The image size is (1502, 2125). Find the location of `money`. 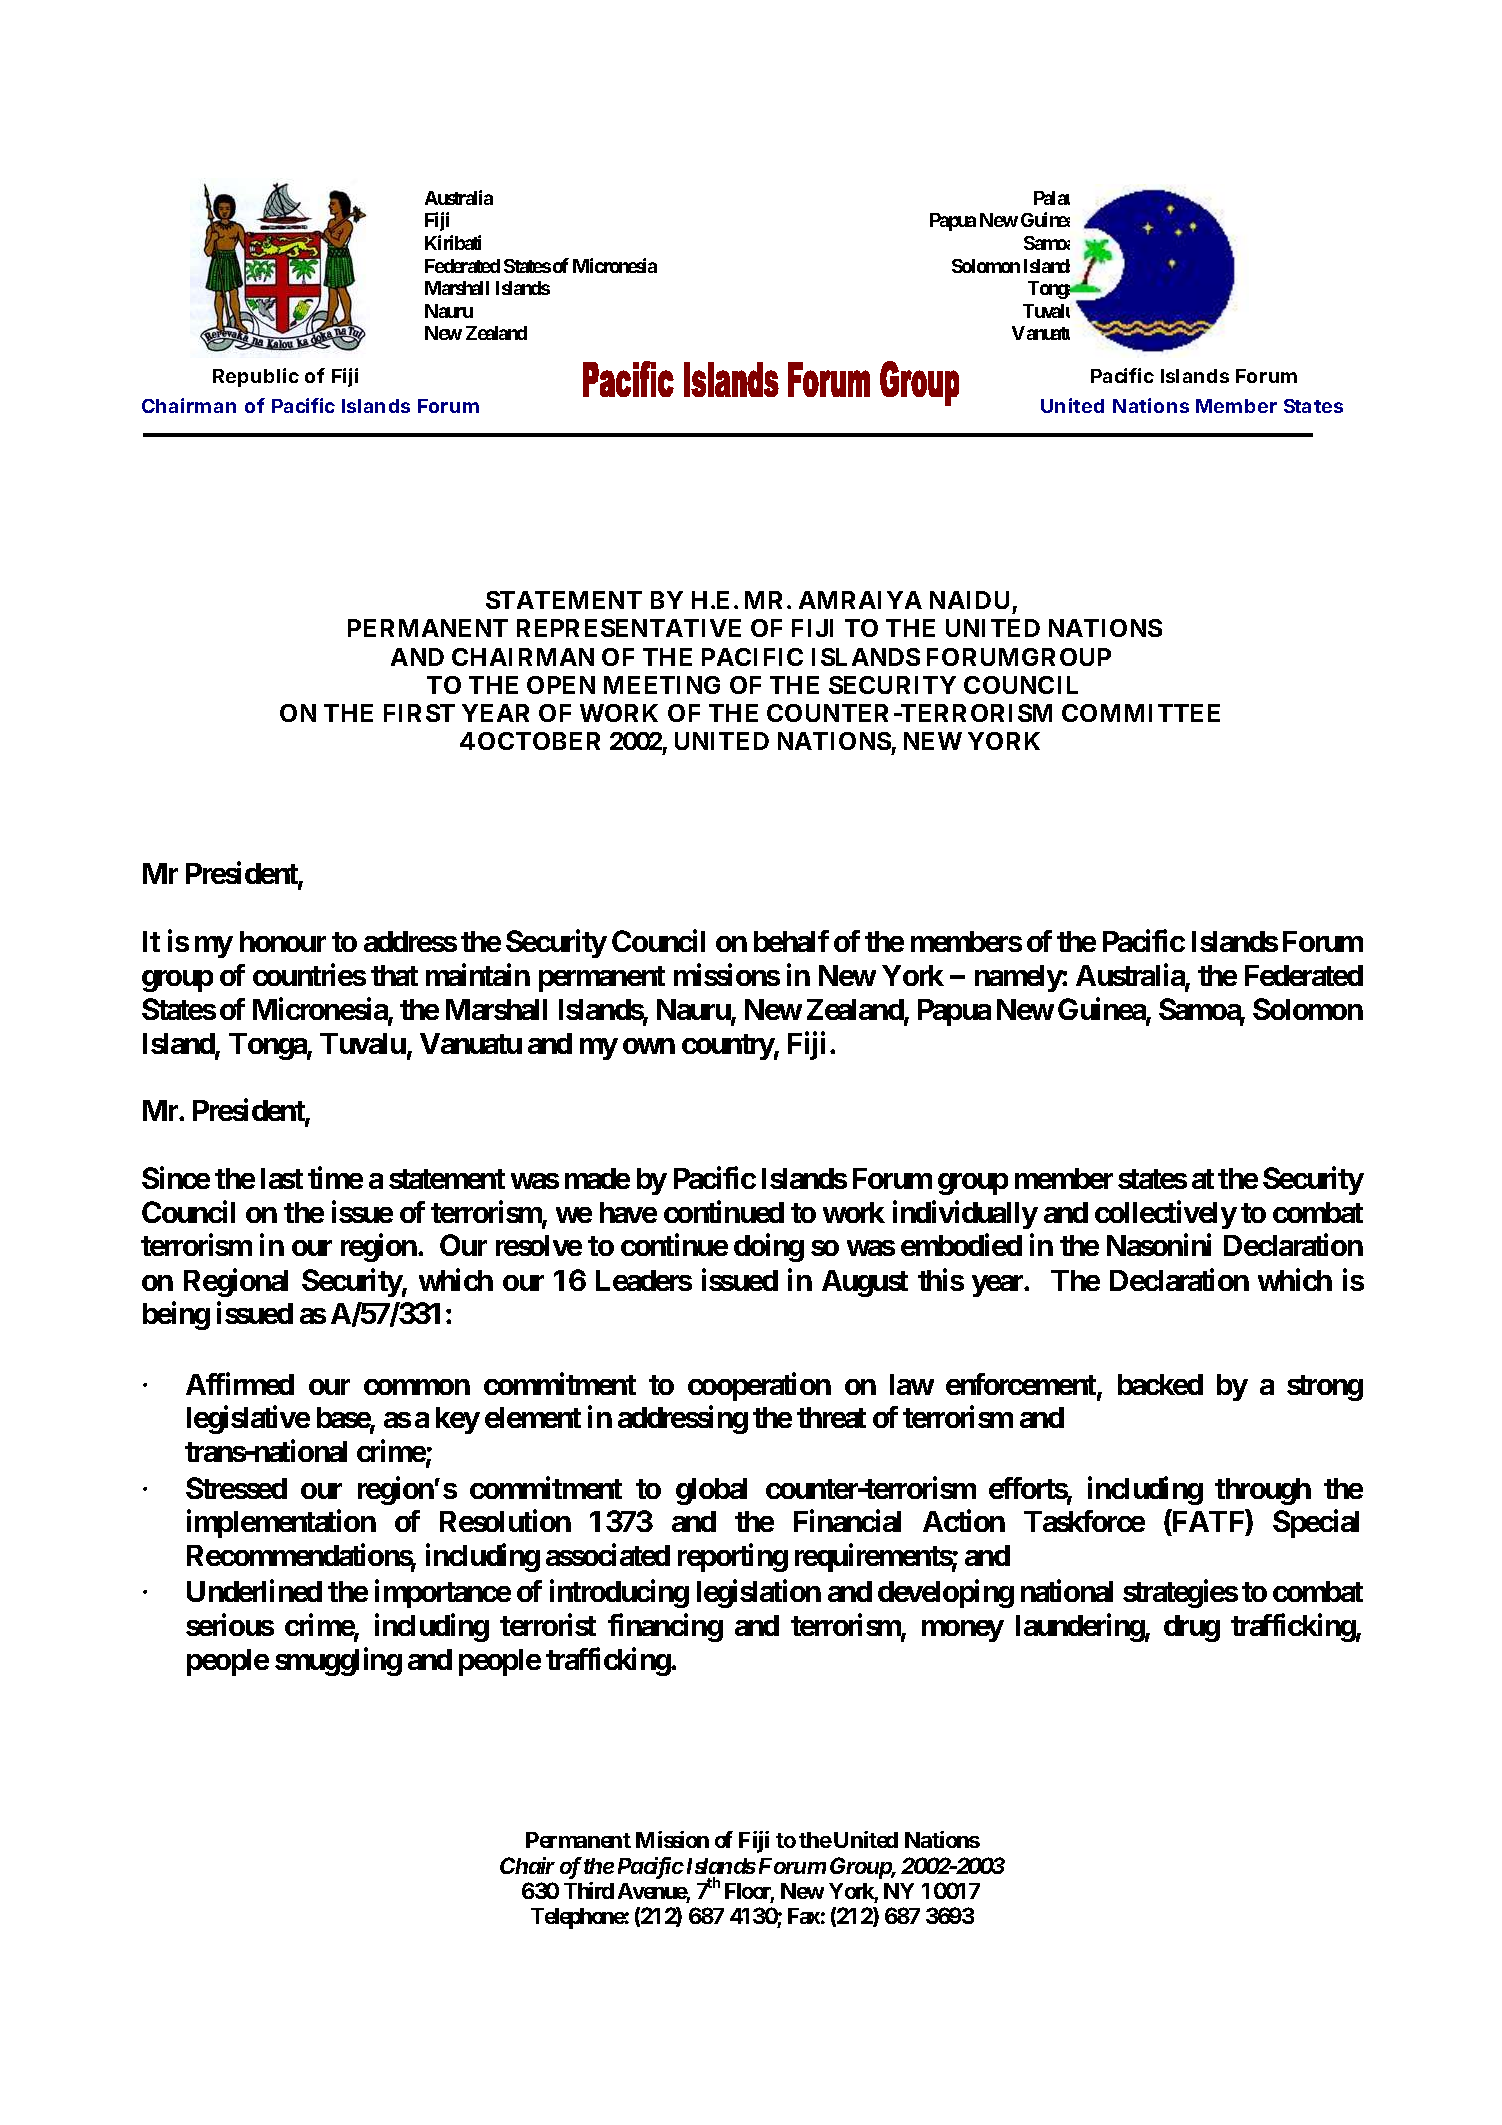

money is located at coordinates (963, 1631).
